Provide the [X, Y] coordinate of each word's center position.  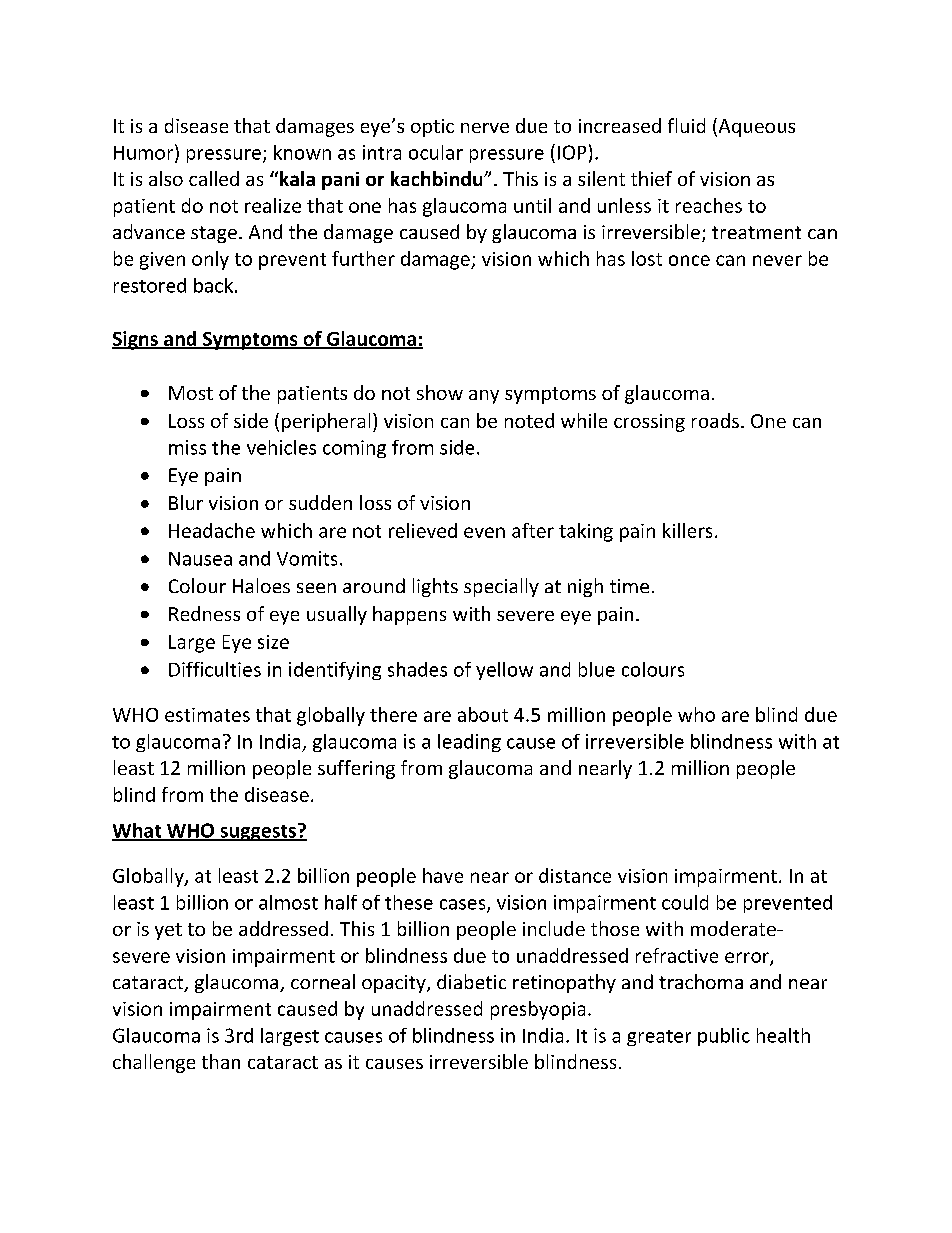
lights [435, 587]
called [214, 178]
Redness [204, 613]
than [221, 1061]
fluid [686, 125]
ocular [436, 152]
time [629, 586]
